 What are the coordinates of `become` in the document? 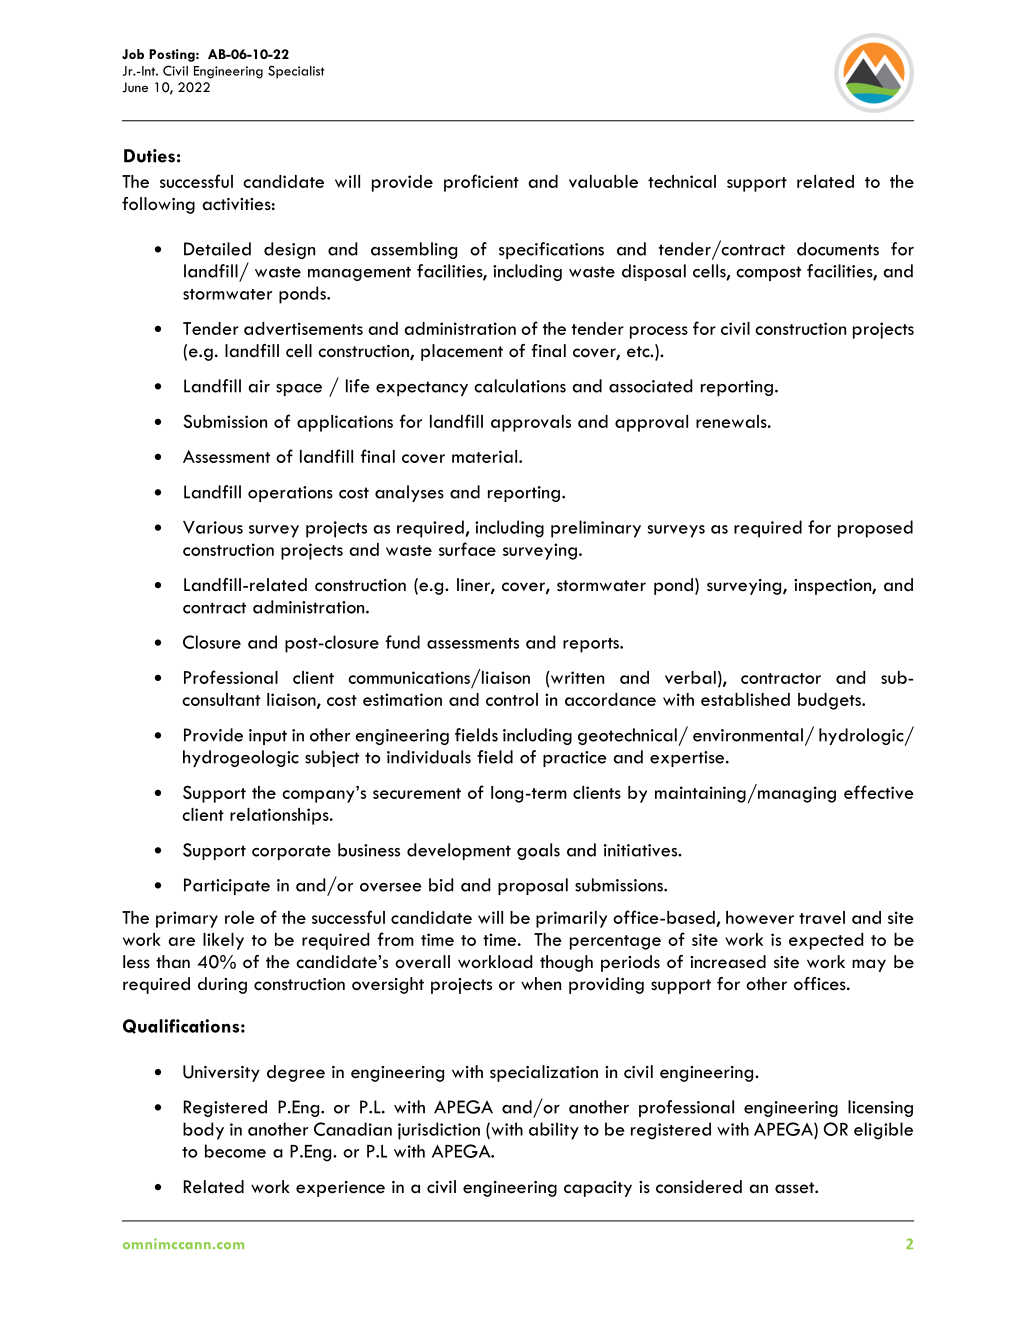 It's located at (235, 1151).
